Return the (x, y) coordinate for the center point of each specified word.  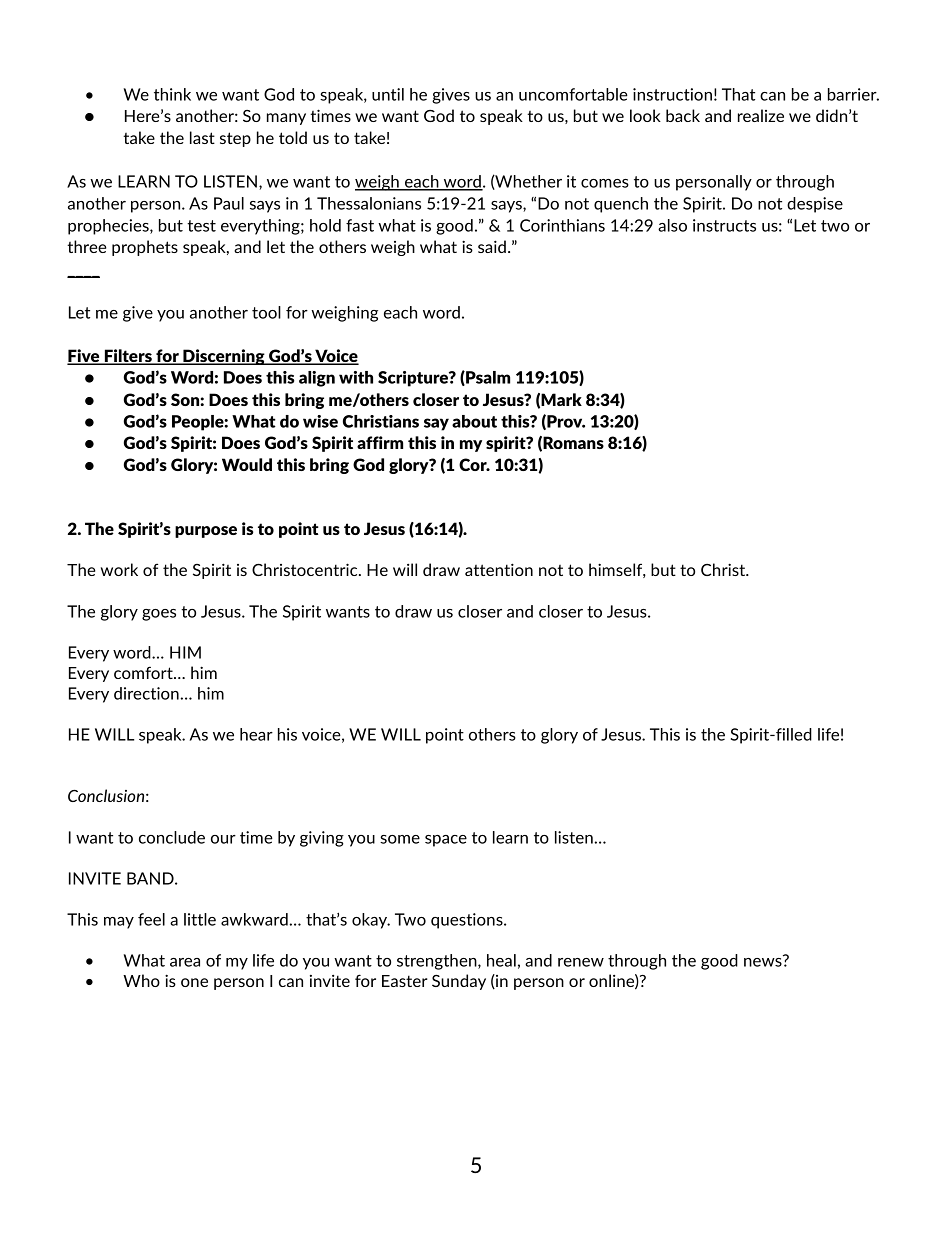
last (202, 137)
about (474, 421)
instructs (724, 225)
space (446, 841)
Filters (128, 357)
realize (761, 115)
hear (256, 734)
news (764, 961)
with (356, 377)
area (185, 962)
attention (499, 569)
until (388, 94)
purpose (206, 532)
